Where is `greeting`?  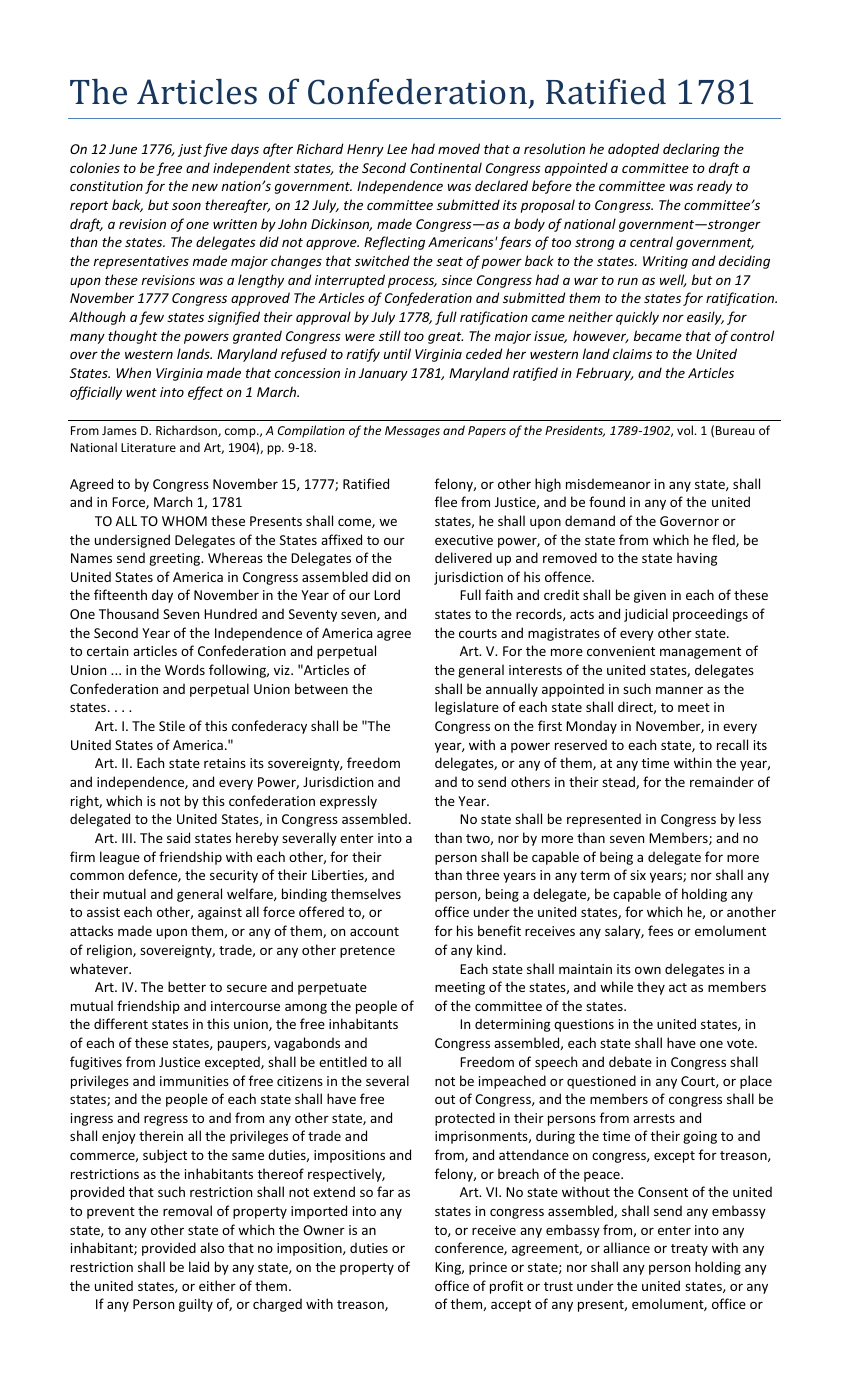 greeting is located at coordinates (176, 559).
